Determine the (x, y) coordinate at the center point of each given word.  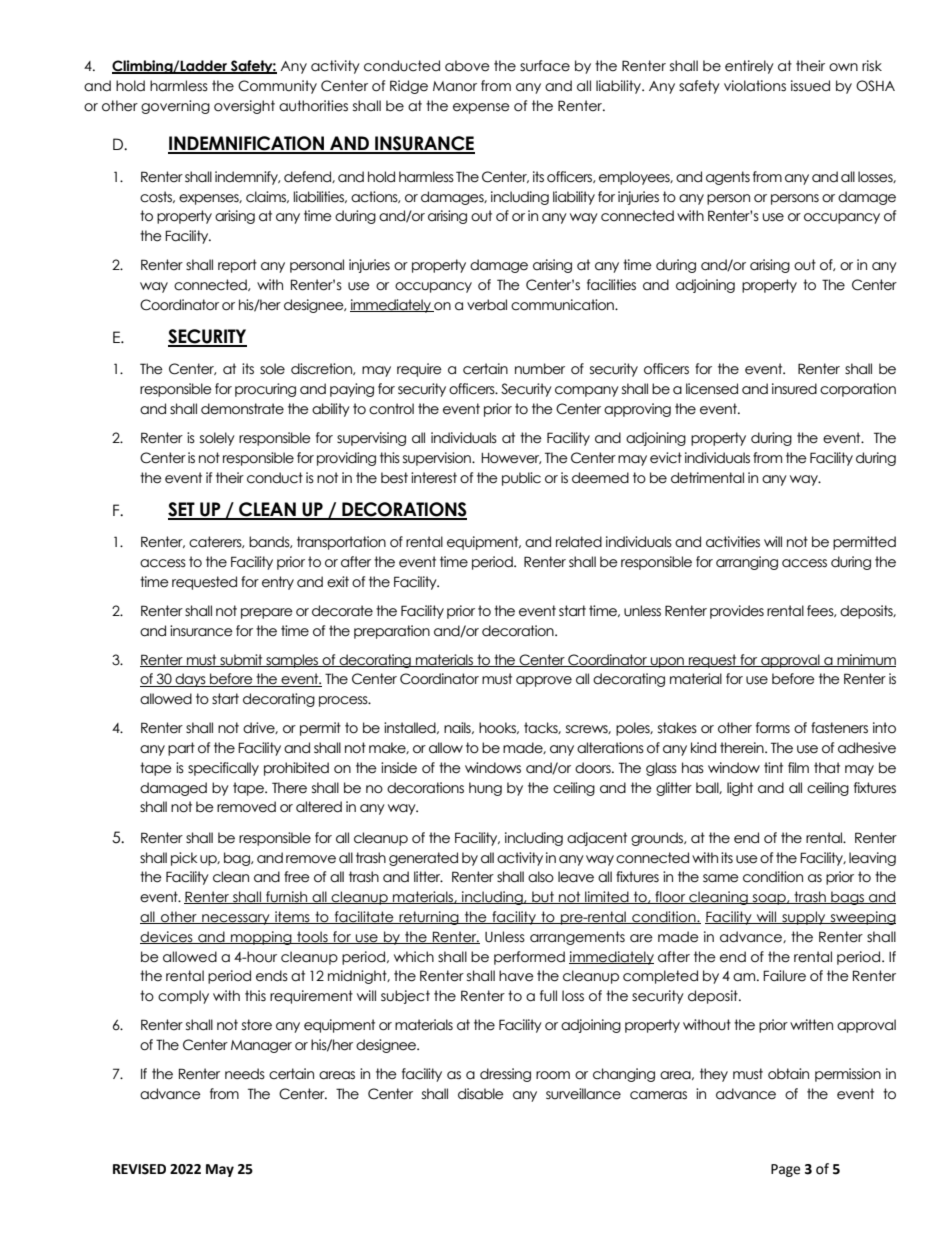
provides (737, 612)
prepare (267, 613)
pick (184, 859)
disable (481, 1094)
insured (794, 389)
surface (545, 66)
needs (245, 1074)
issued (810, 86)
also (541, 877)
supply (804, 918)
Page (785, 1170)
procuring (265, 390)
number (540, 369)
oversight (244, 107)
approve (544, 681)
